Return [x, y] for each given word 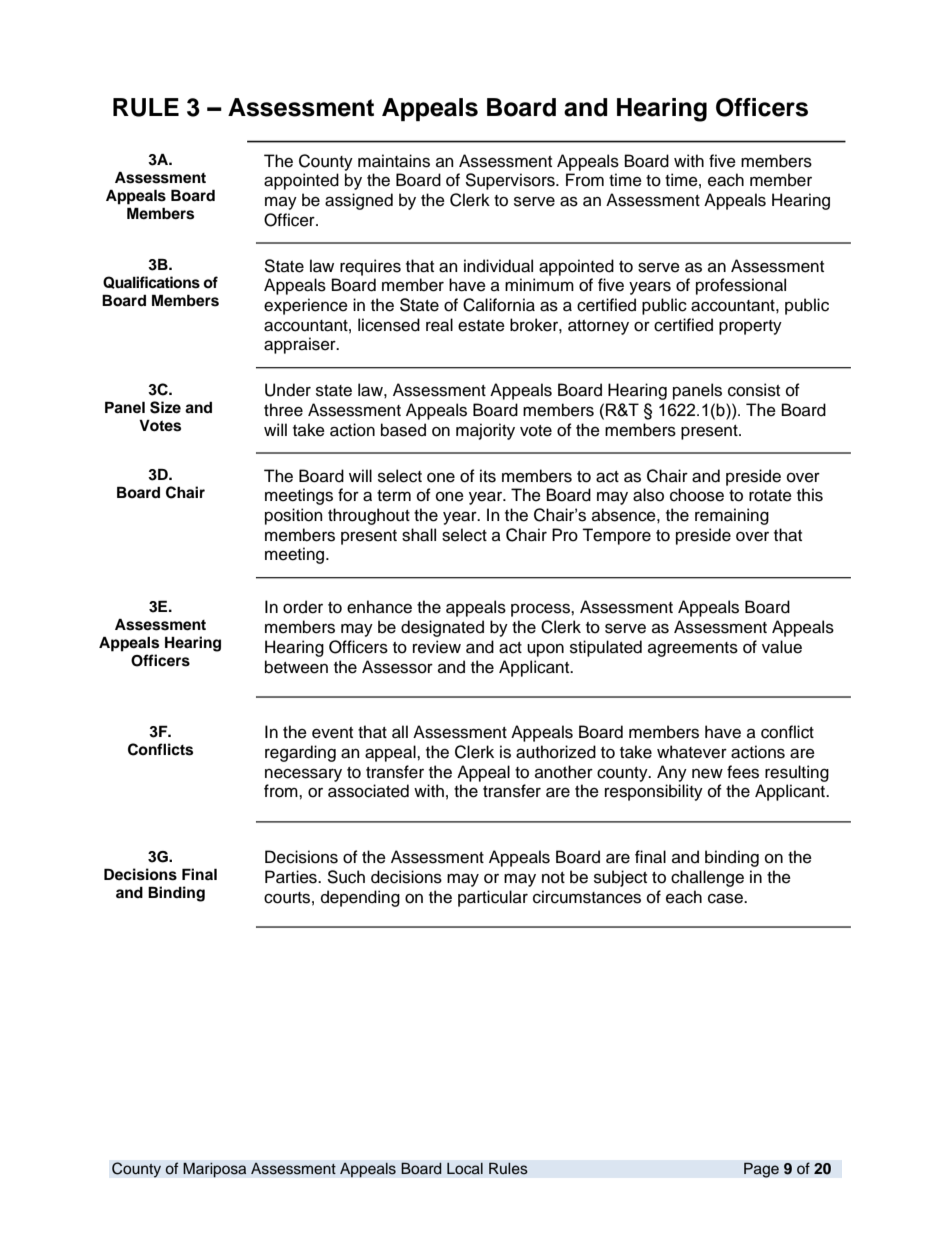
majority [485, 431]
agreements [693, 649]
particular [493, 898]
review [437, 647]
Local [465, 1168]
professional [741, 286]
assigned [359, 201]
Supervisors [511, 181]
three [283, 410]
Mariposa [215, 1170]
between [296, 667]
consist [754, 390]
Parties [292, 877]
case [726, 898]
